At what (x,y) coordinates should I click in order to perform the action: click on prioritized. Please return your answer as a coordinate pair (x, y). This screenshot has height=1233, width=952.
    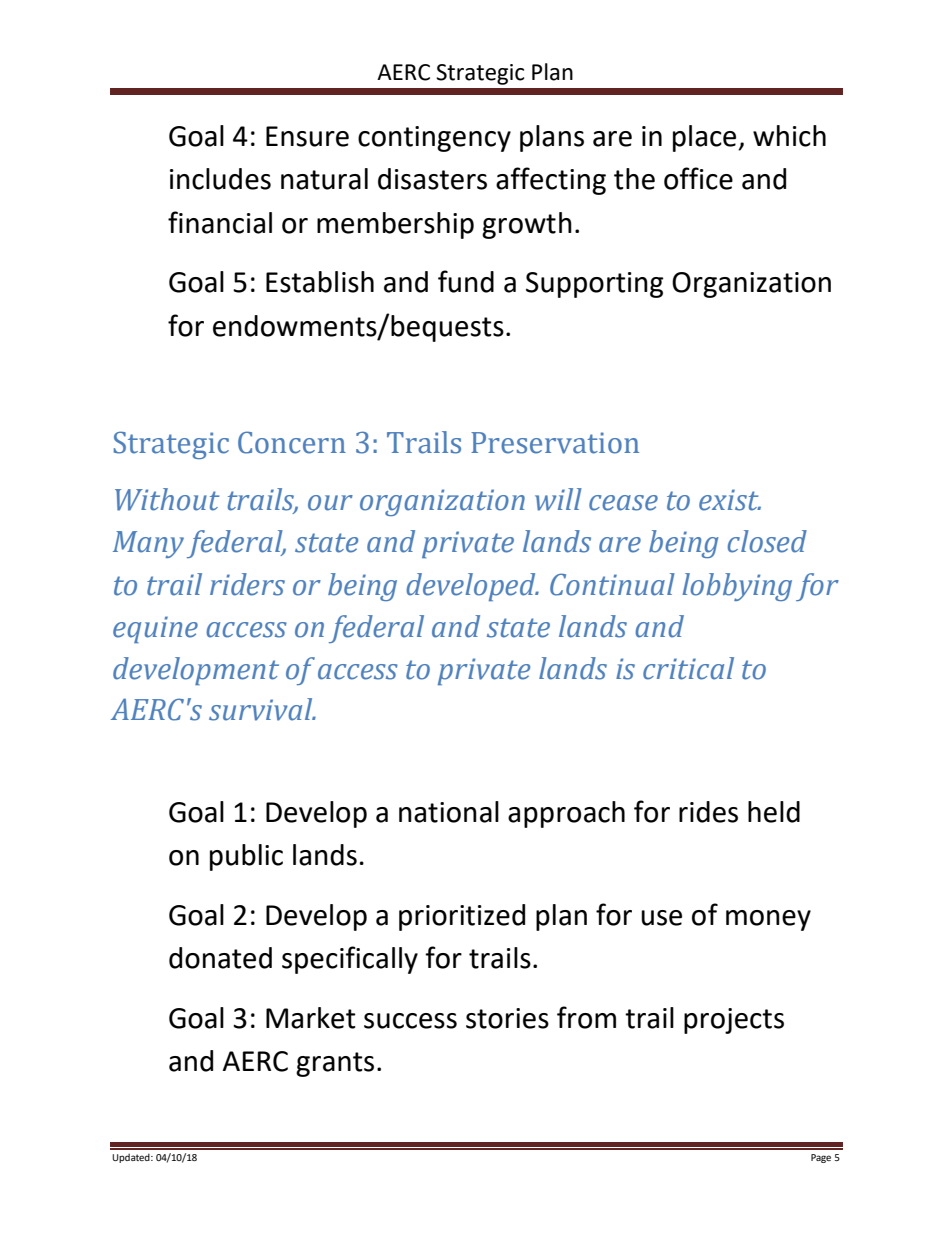
    Looking at the image, I should click on (462, 917).
